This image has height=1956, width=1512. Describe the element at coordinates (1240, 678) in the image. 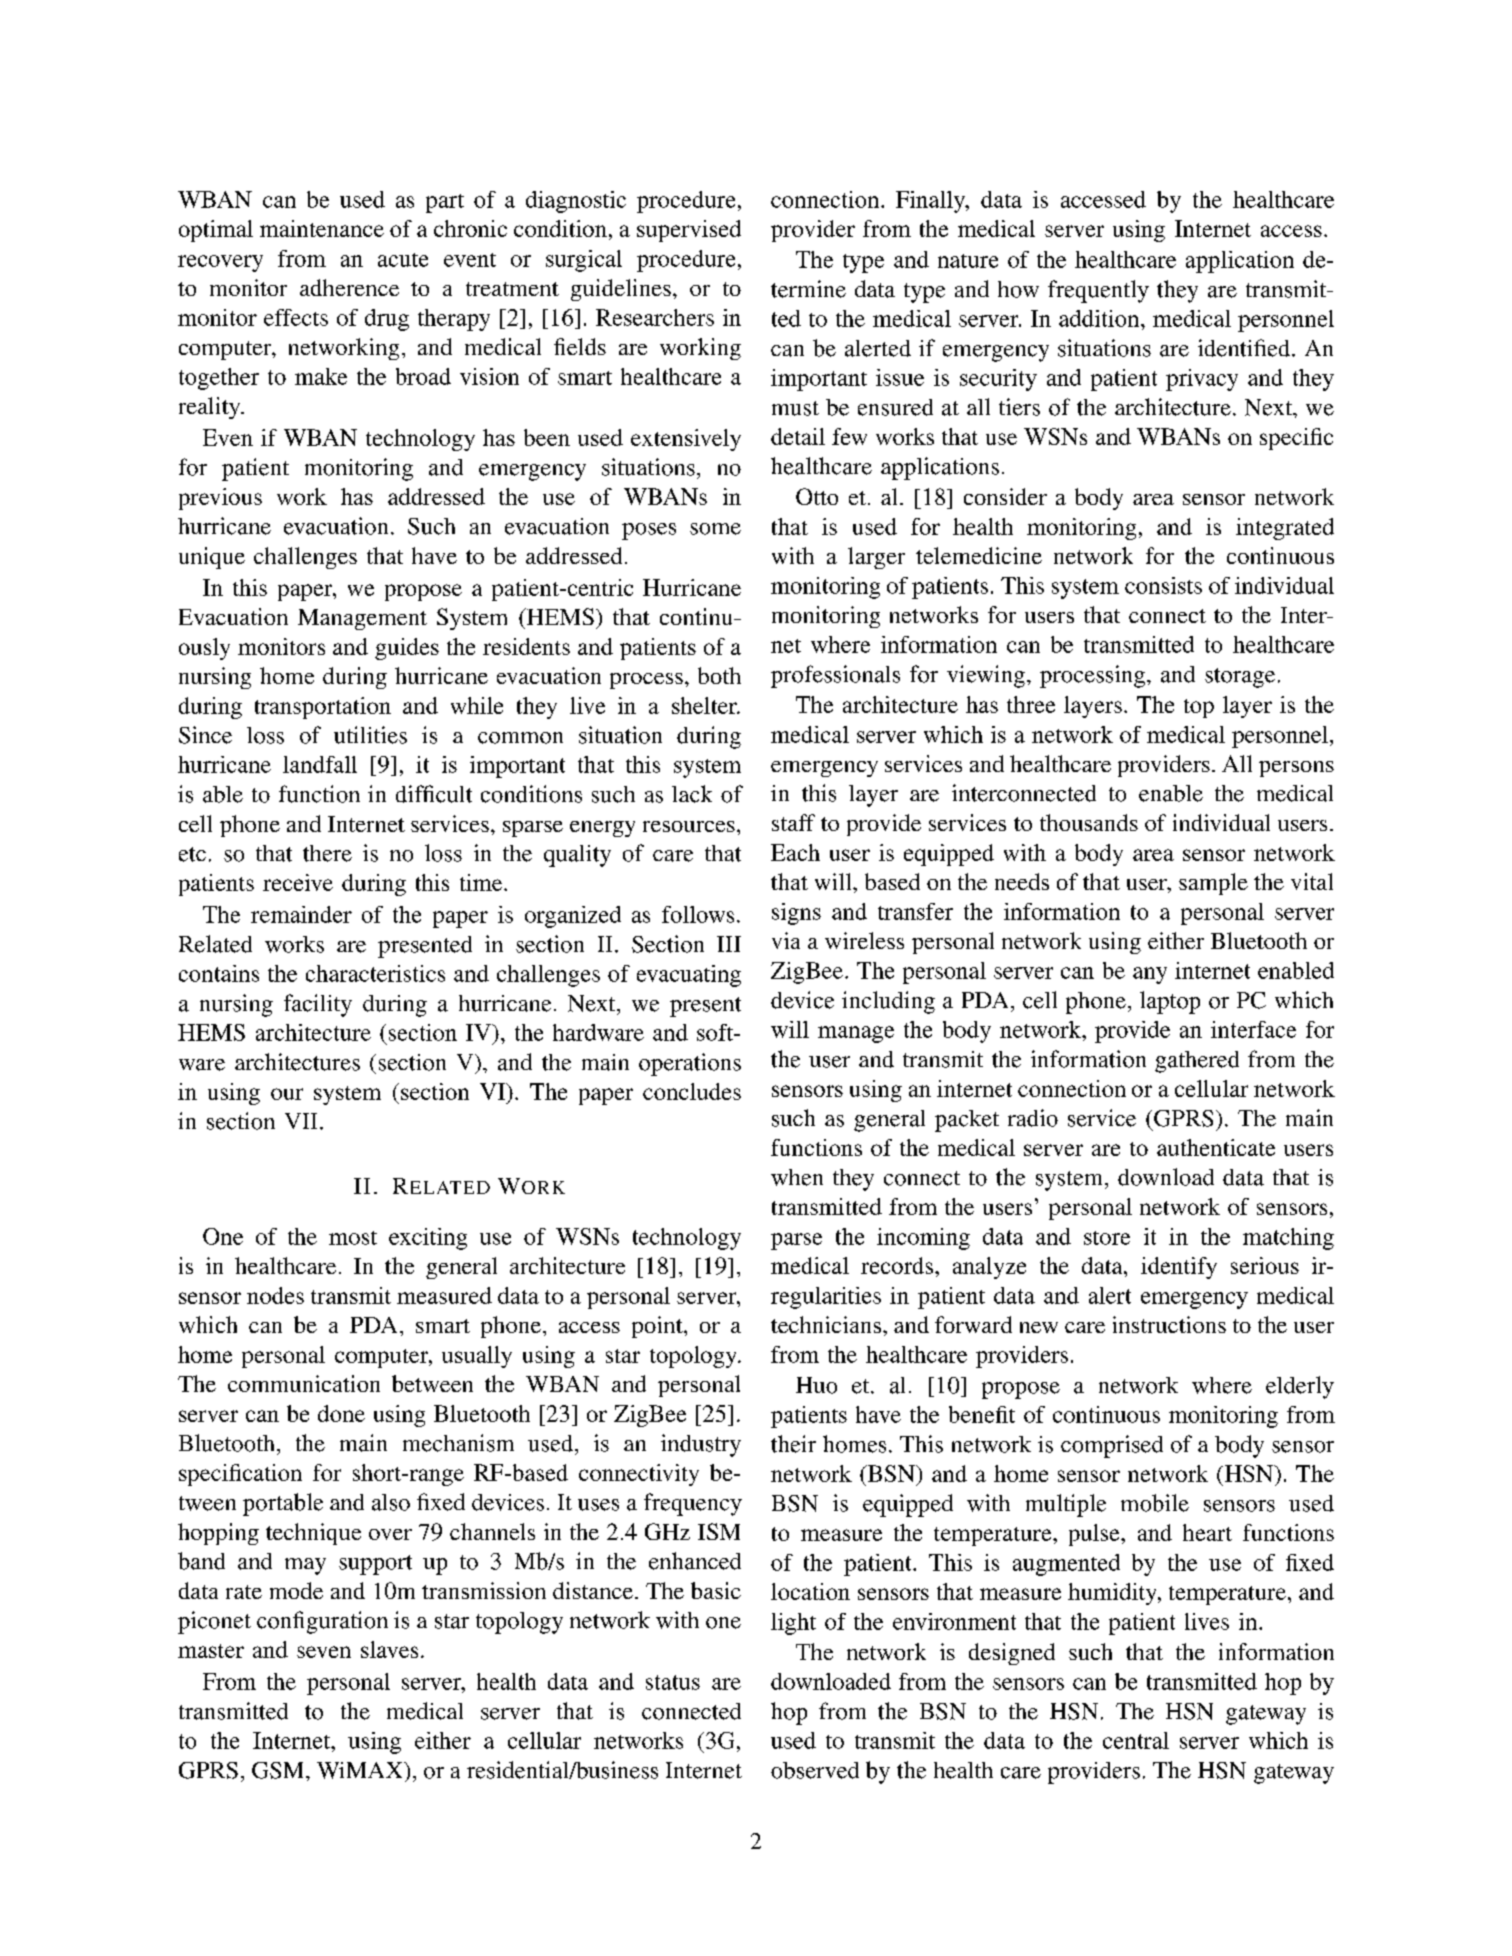

I see `storage` at that location.
